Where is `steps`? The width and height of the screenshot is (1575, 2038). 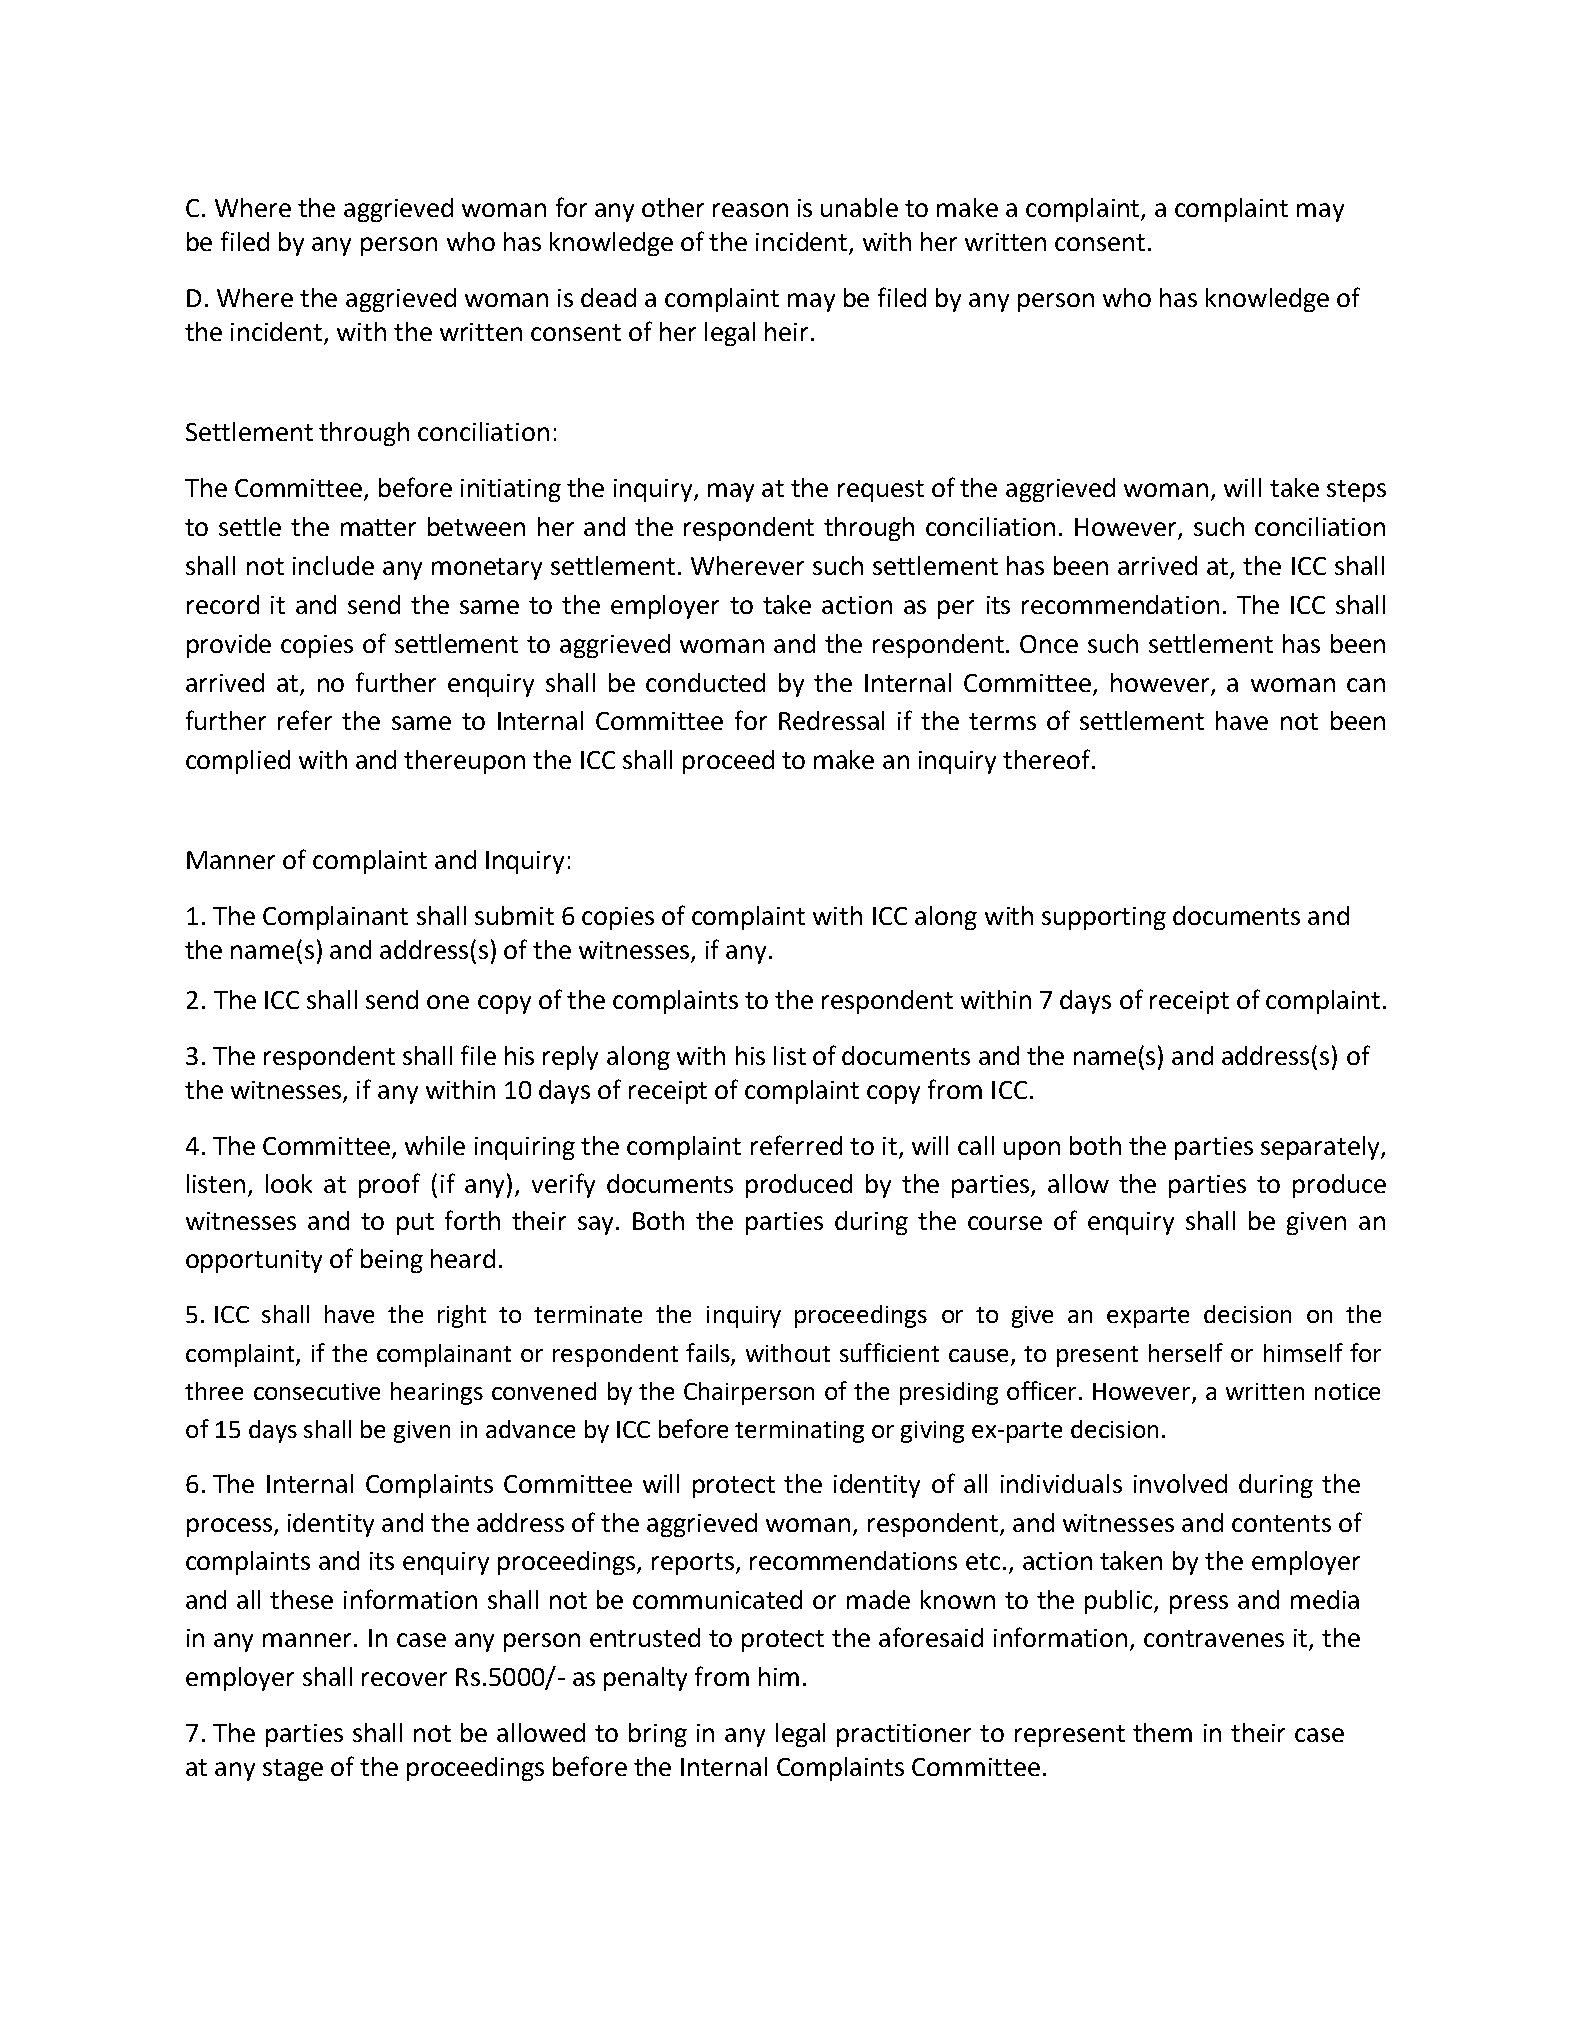
steps is located at coordinates (1356, 491).
